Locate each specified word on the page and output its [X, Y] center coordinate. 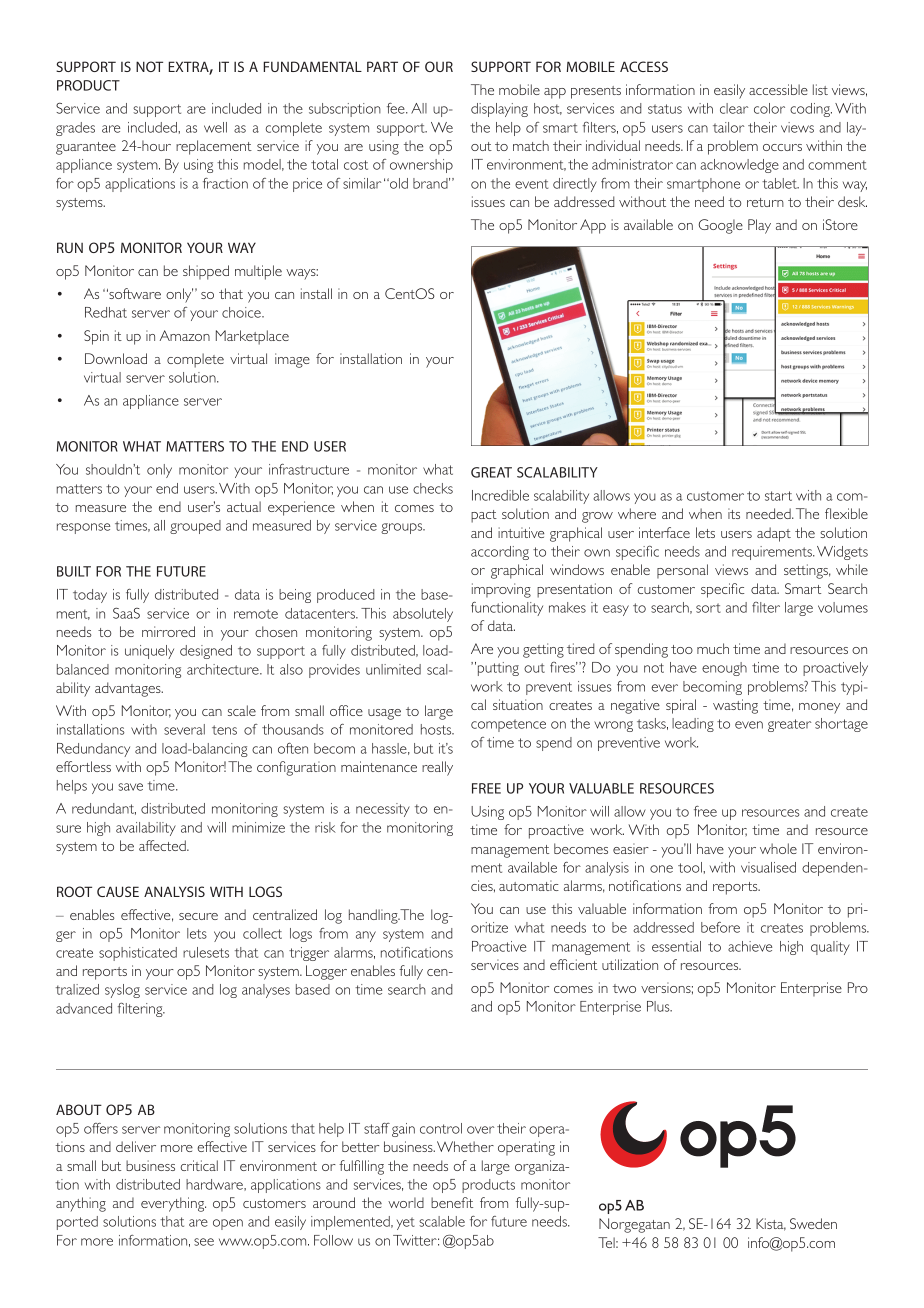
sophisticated [138, 954]
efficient [573, 964]
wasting [735, 706]
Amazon [185, 335]
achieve [750, 946]
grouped [195, 527]
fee [397, 108]
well [215, 127]
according [500, 553]
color [769, 108]
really [437, 768]
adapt [774, 534]
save [130, 787]
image [292, 360]
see [204, 1242]
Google [721, 226]
